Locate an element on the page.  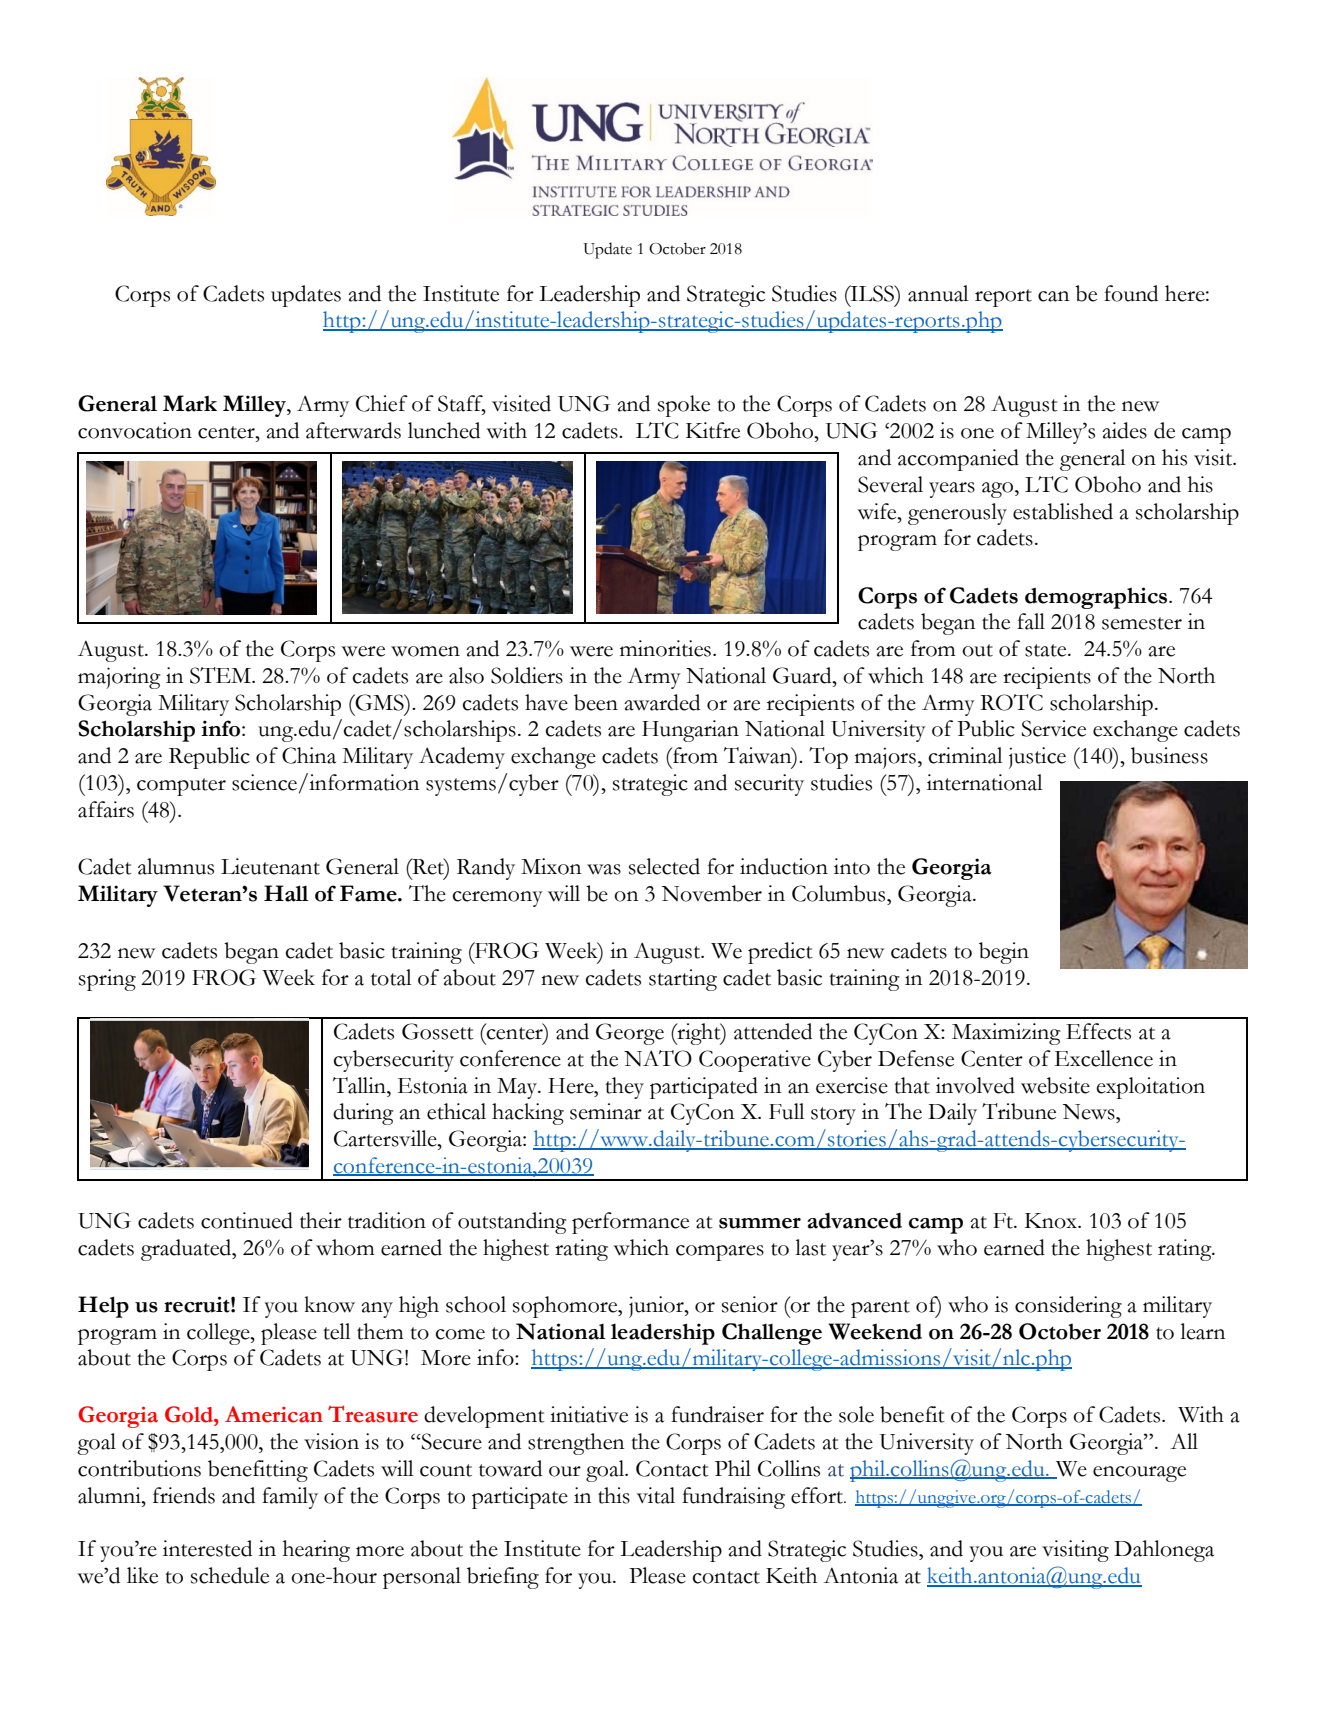
found is located at coordinates (1131, 293).
